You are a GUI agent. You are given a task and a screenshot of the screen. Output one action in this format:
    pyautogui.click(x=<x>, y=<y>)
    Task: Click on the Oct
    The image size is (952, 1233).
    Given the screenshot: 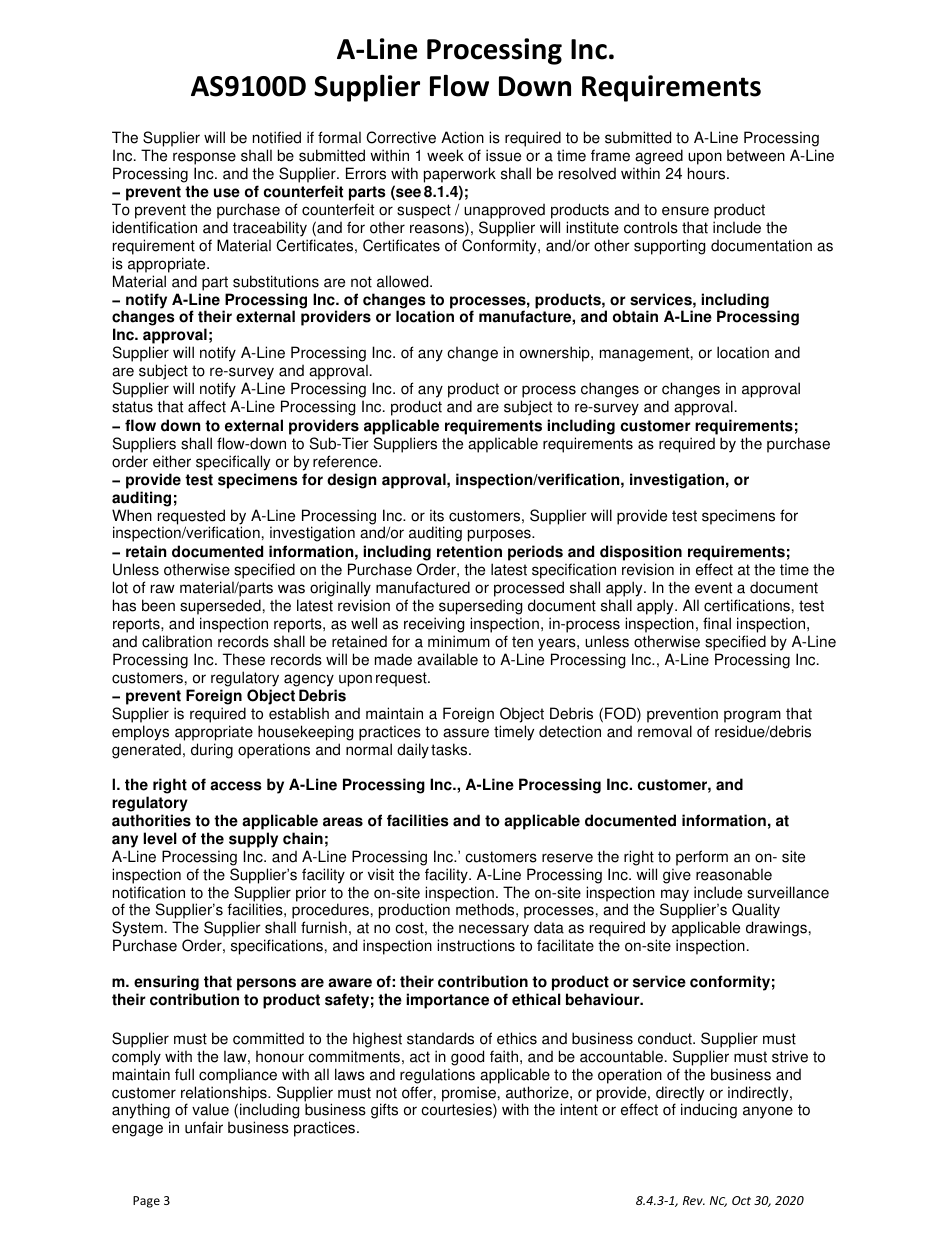 What is the action you would take?
    pyautogui.click(x=741, y=1200)
